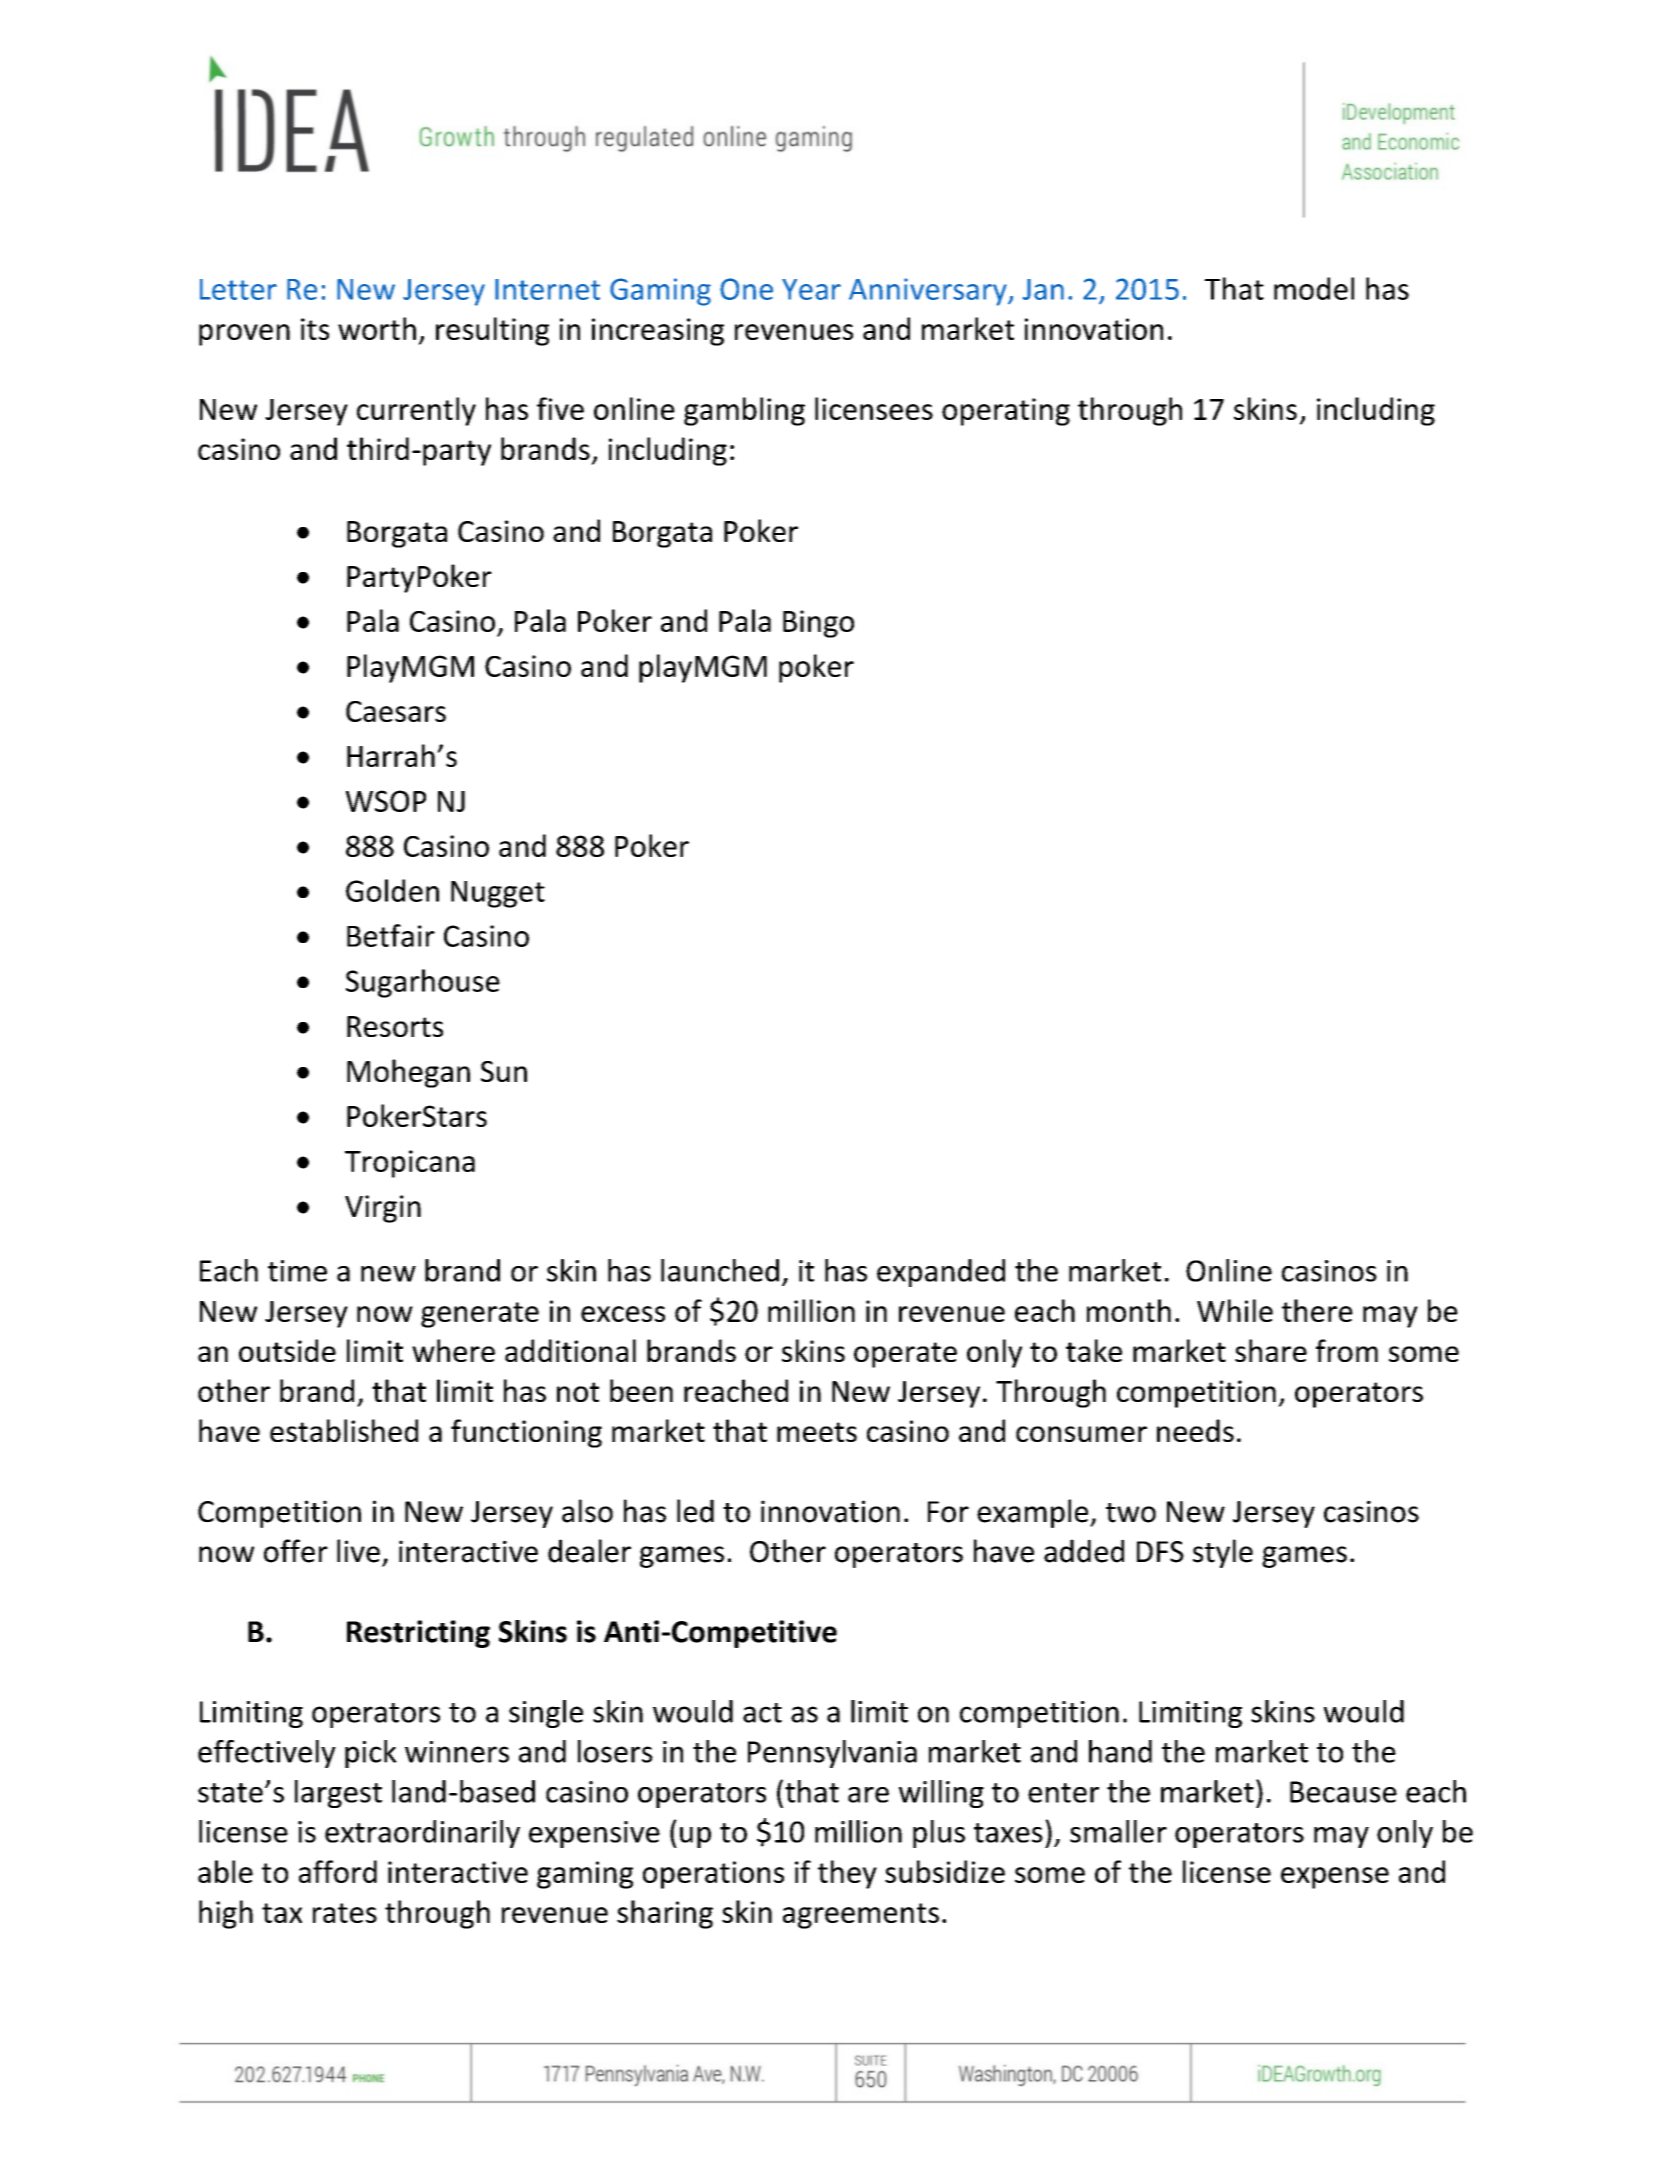 The image size is (1674, 2166). What do you see at coordinates (811, 289) in the screenshot?
I see `Year` at bounding box center [811, 289].
